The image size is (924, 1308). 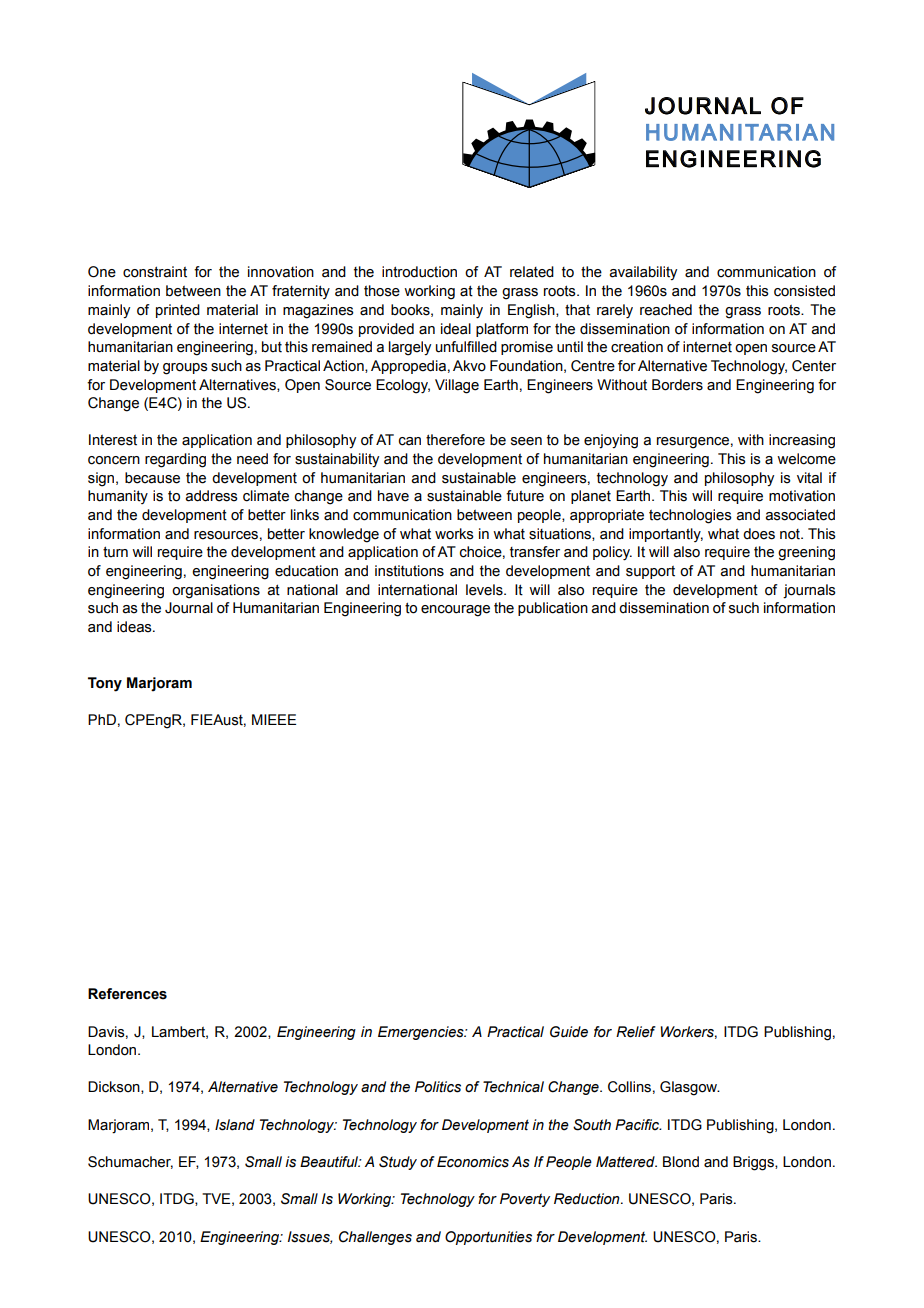 What do you see at coordinates (636, 1032) in the screenshot?
I see `Relief` at bounding box center [636, 1032].
